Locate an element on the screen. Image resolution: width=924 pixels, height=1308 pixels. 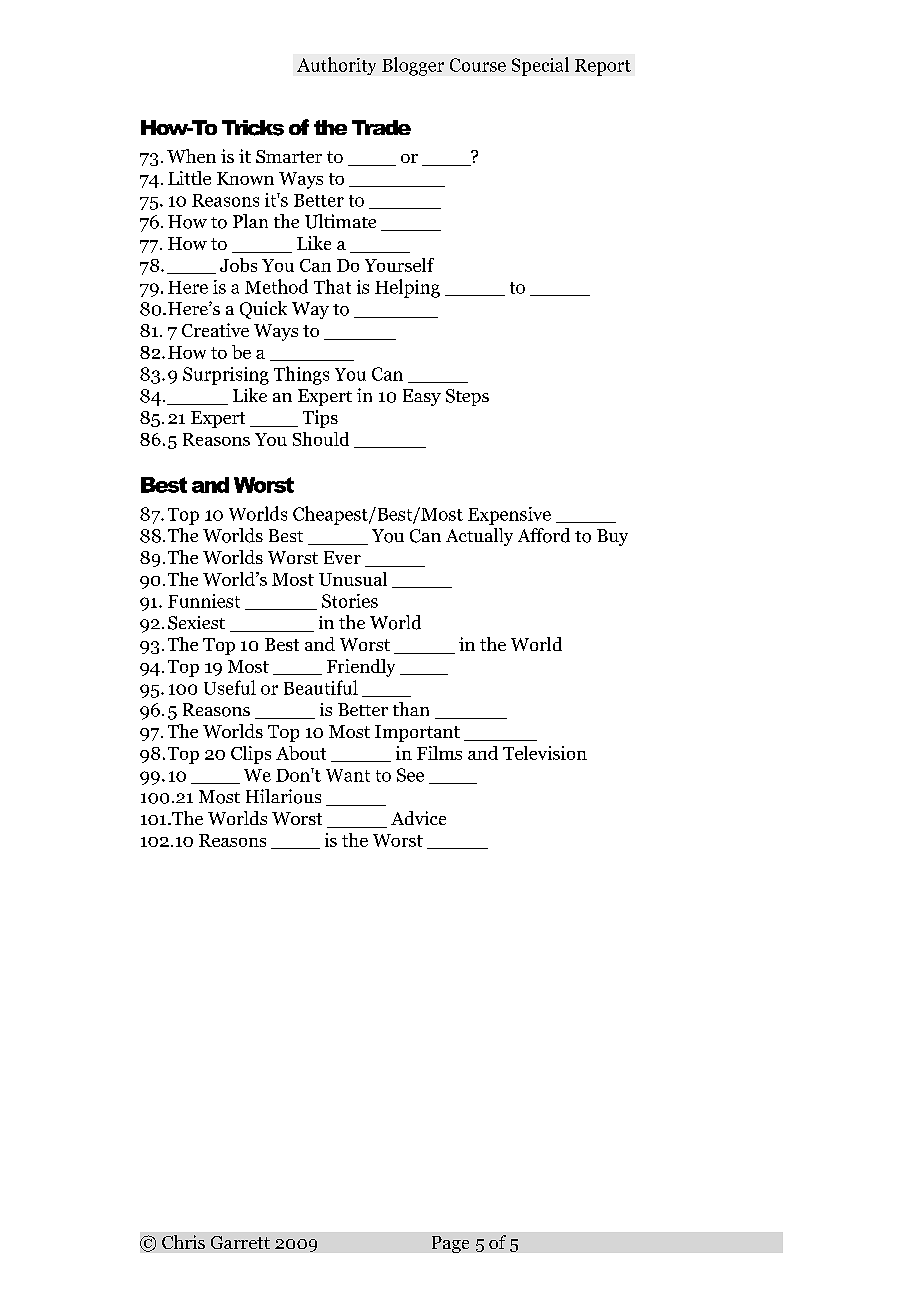
Tricks is located at coordinates (253, 128).
